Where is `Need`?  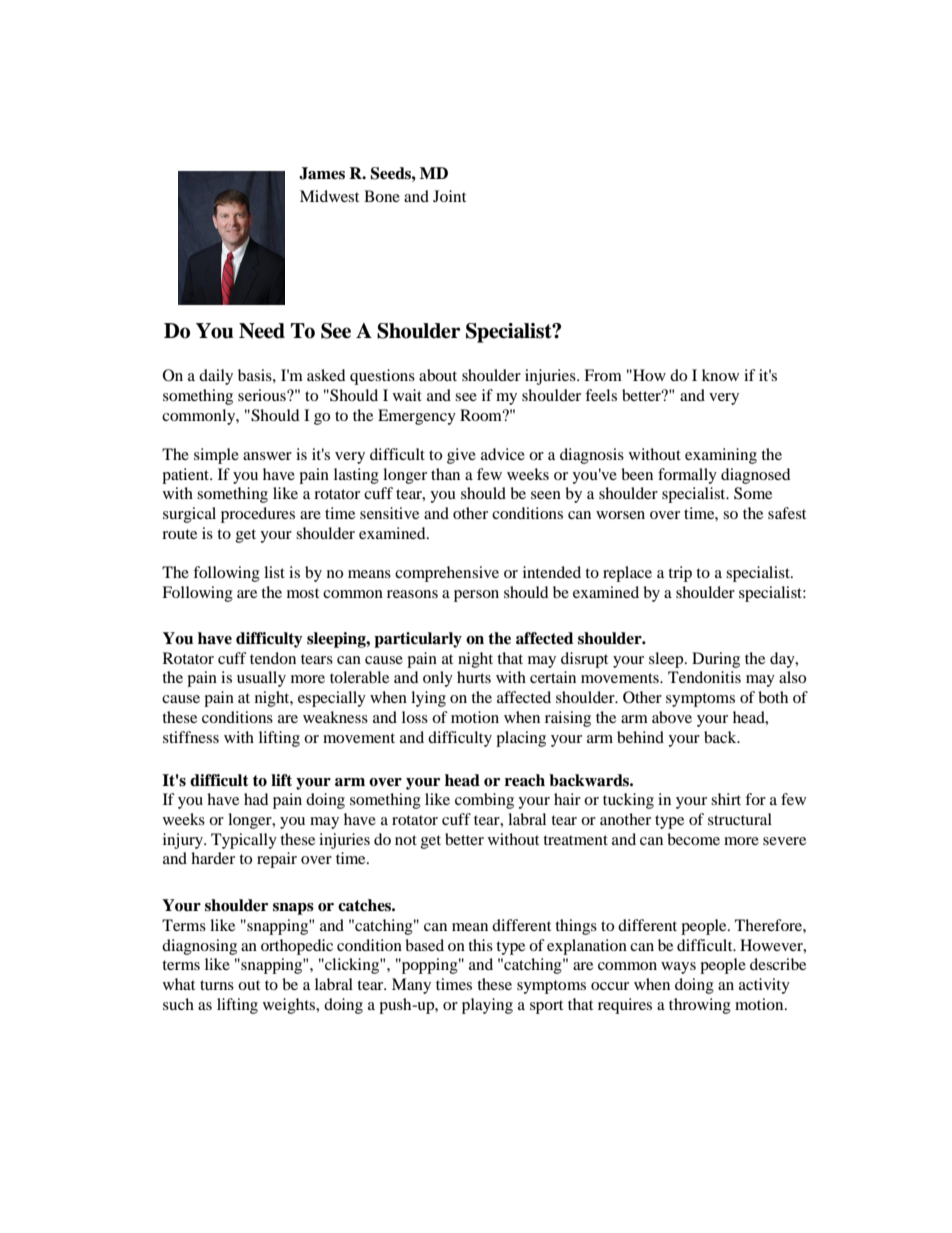 Need is located at coordinates (262, 331).
